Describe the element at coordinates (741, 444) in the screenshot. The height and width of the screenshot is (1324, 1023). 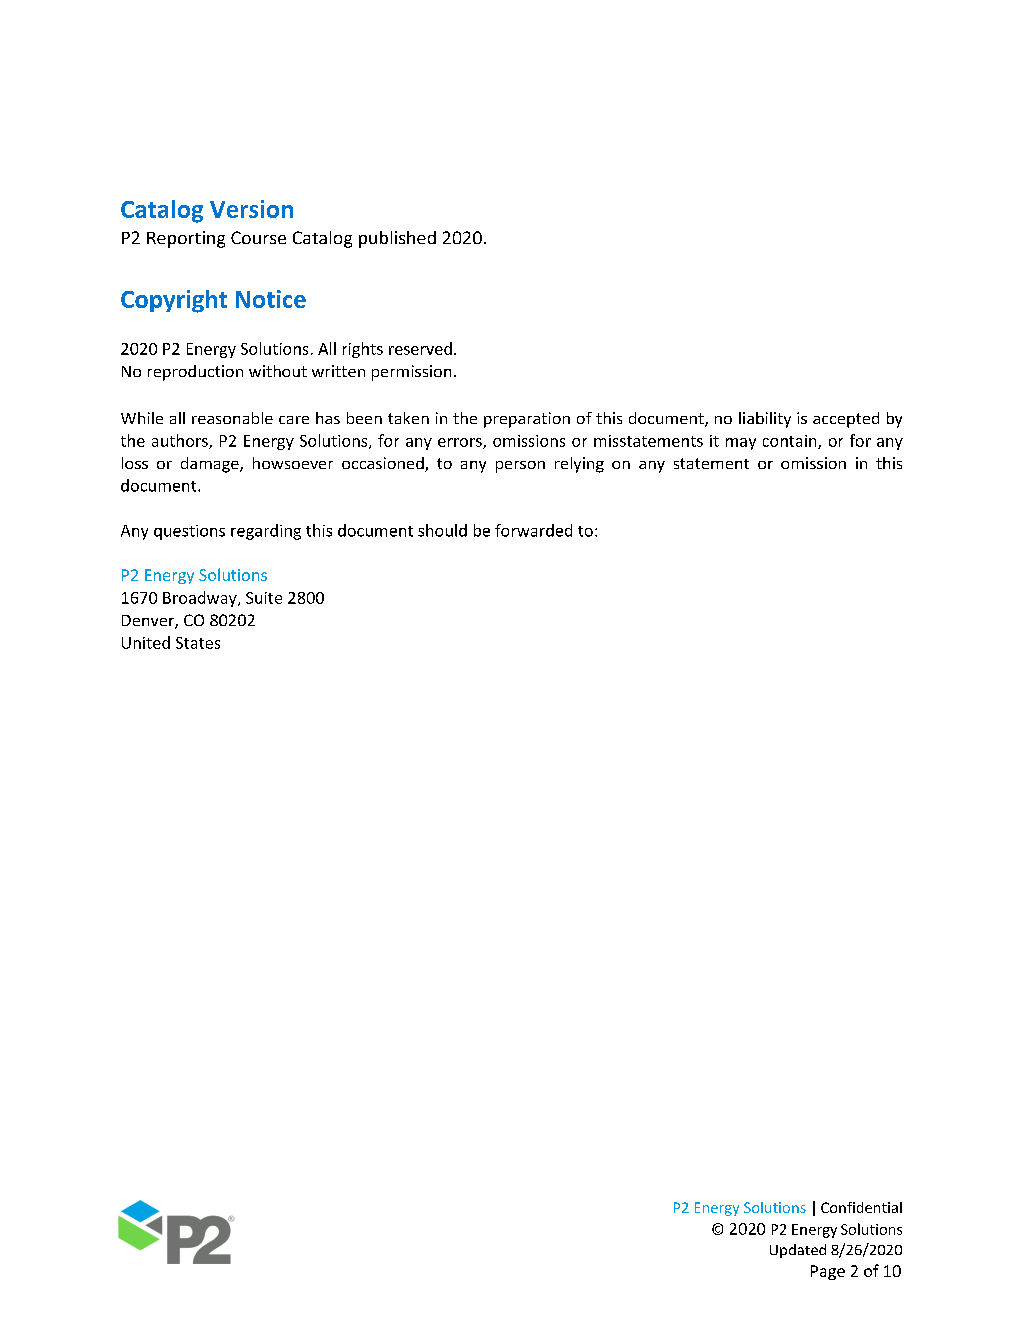
I see `may` at that location.
